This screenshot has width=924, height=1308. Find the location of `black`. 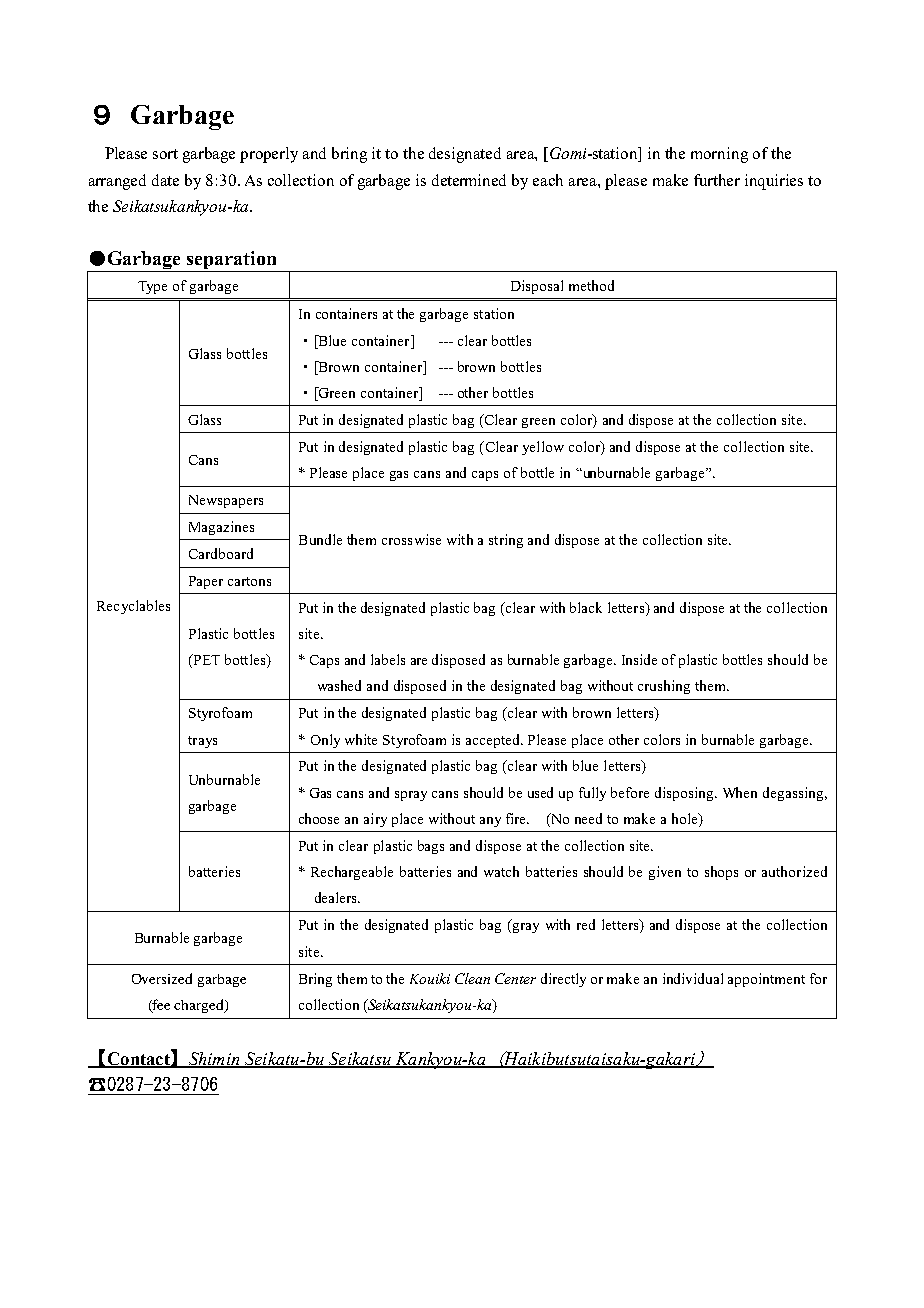

black is located at coordinates (586, 607).
